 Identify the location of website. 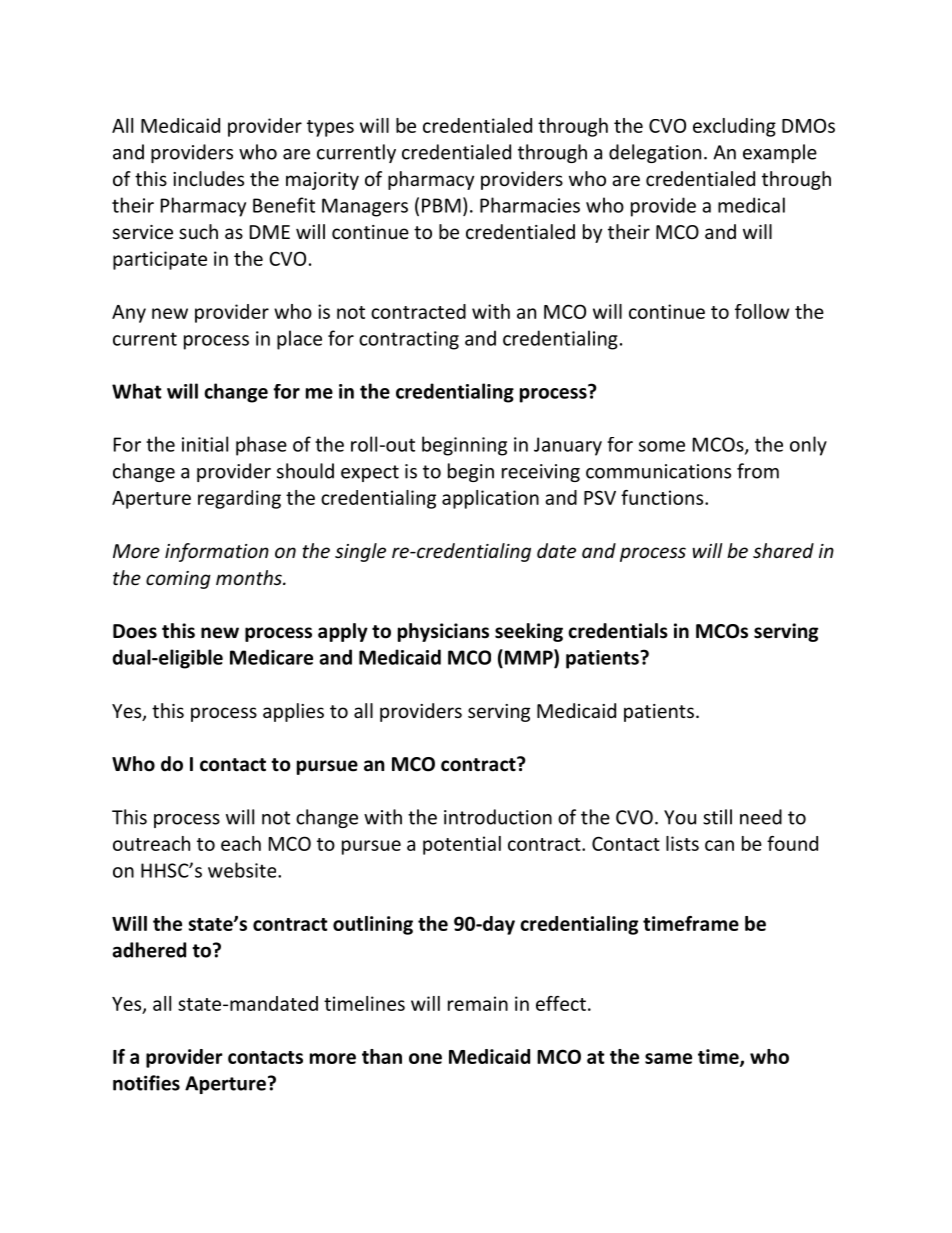
(243, 870).
